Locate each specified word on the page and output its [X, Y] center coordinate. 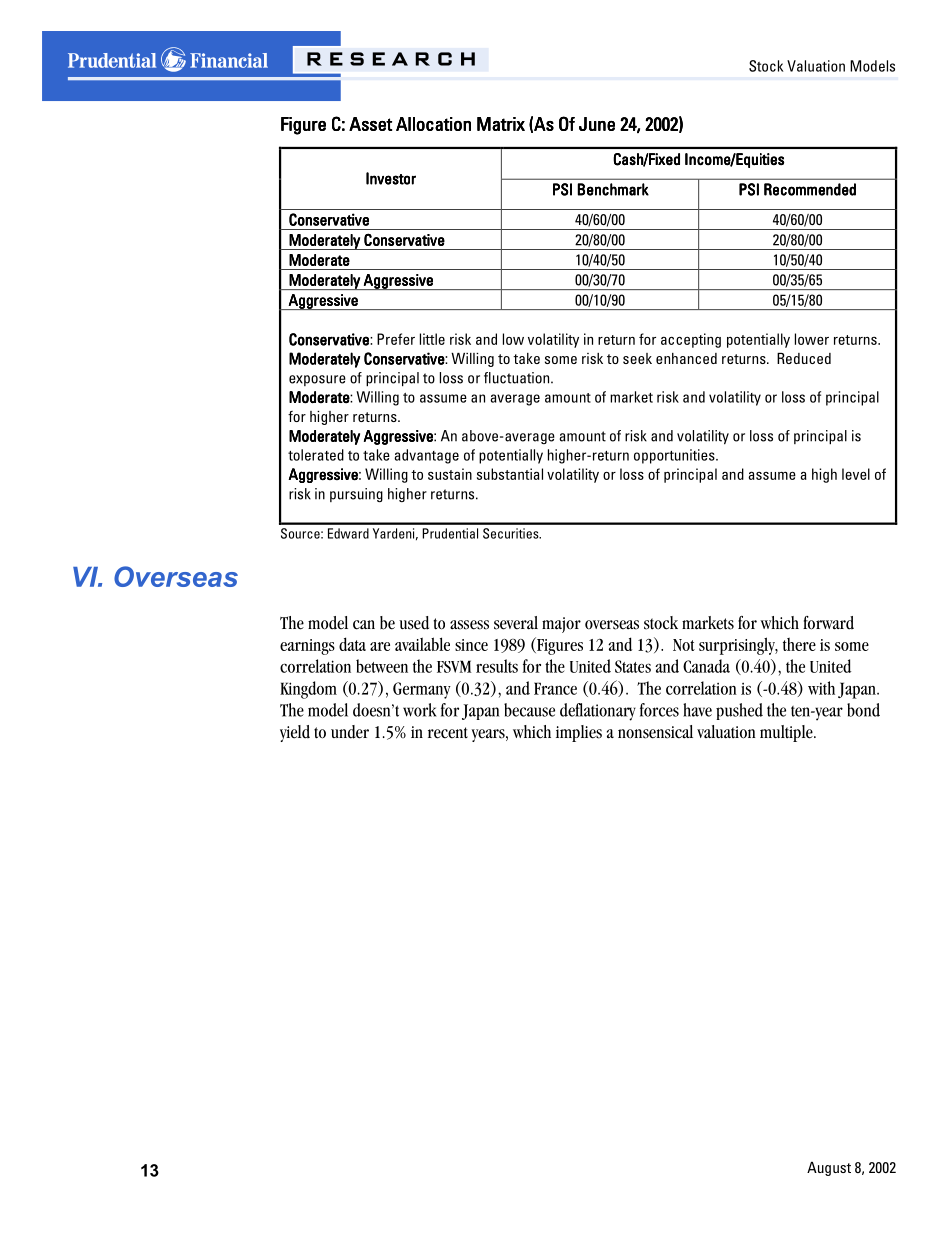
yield [295, 733]
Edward [348, 533]
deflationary [598, 712]
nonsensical [655, 732]
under [350, 732]
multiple [787, 733]
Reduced [804, 358]
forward [828, 623]
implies [579, 733]
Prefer [396, 339]
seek [637, 358]
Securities [512, 533]
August [829, 1169]
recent [448, 733]
